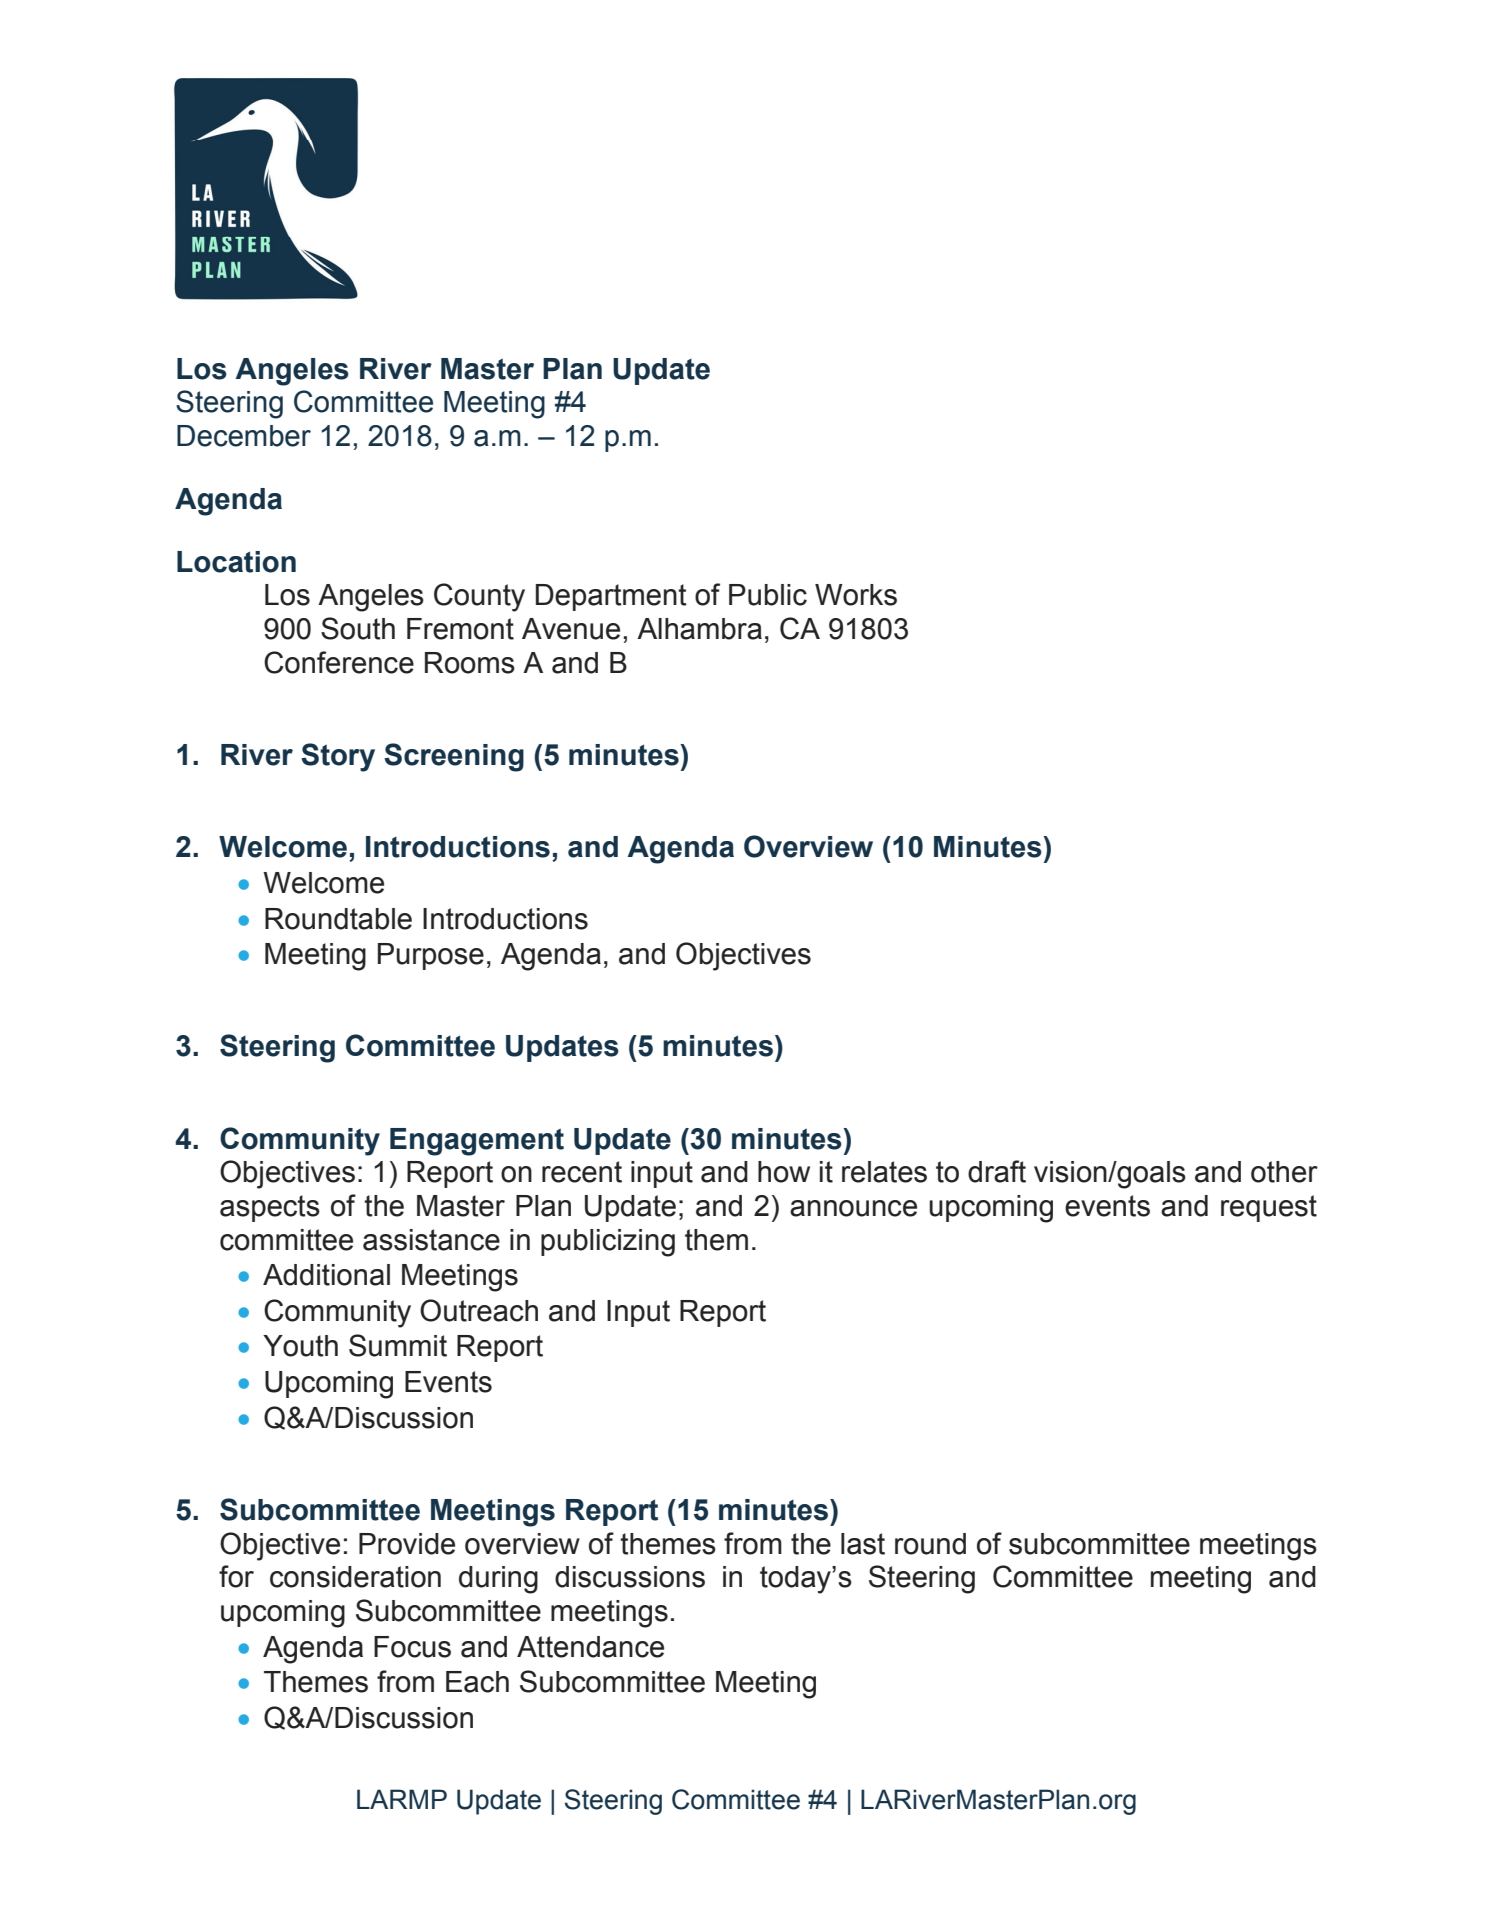 The height and width of the screenshot is (1932, 1493). I want to click on Alhambra, so click(699, 629).
